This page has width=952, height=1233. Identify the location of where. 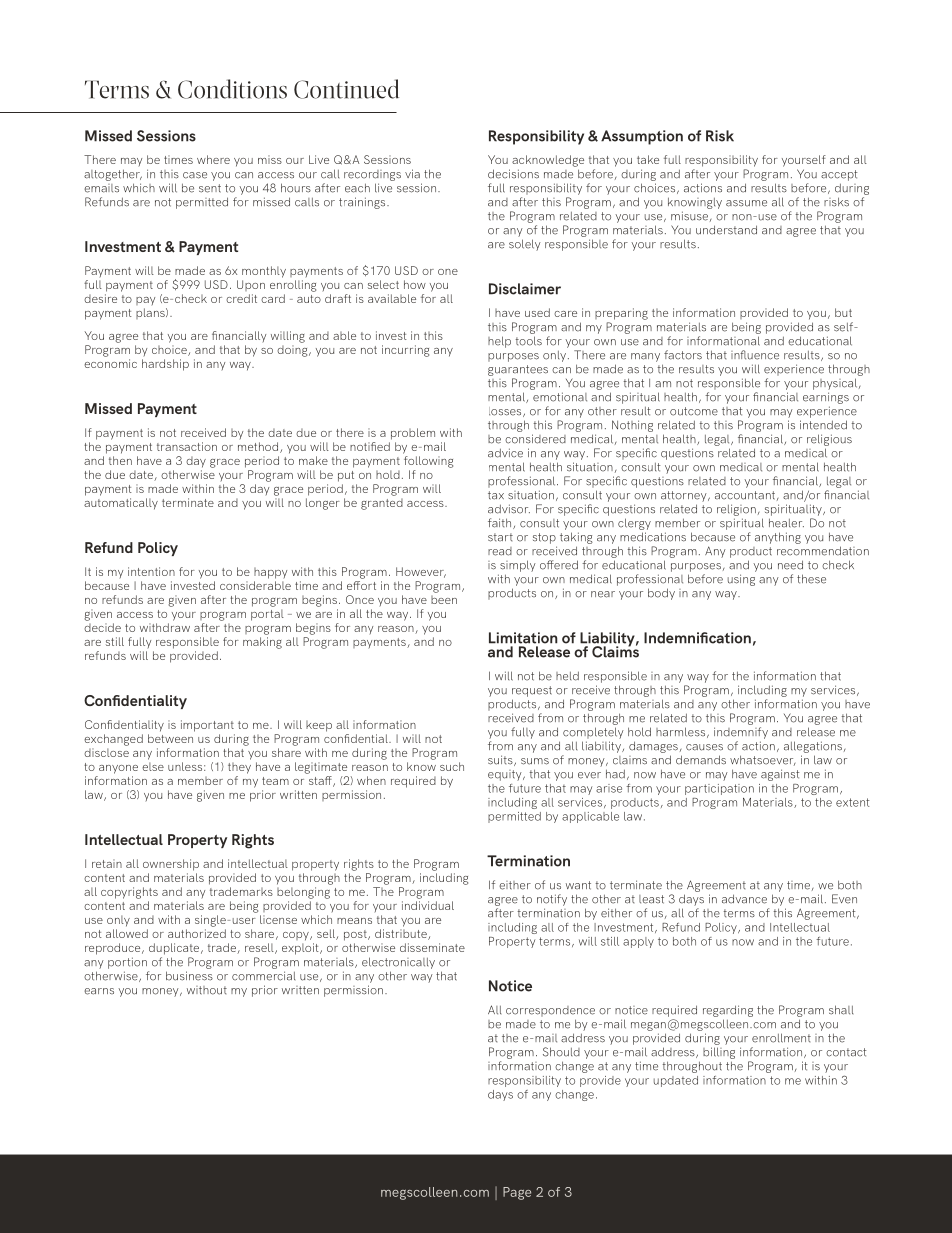
(213, 159).
